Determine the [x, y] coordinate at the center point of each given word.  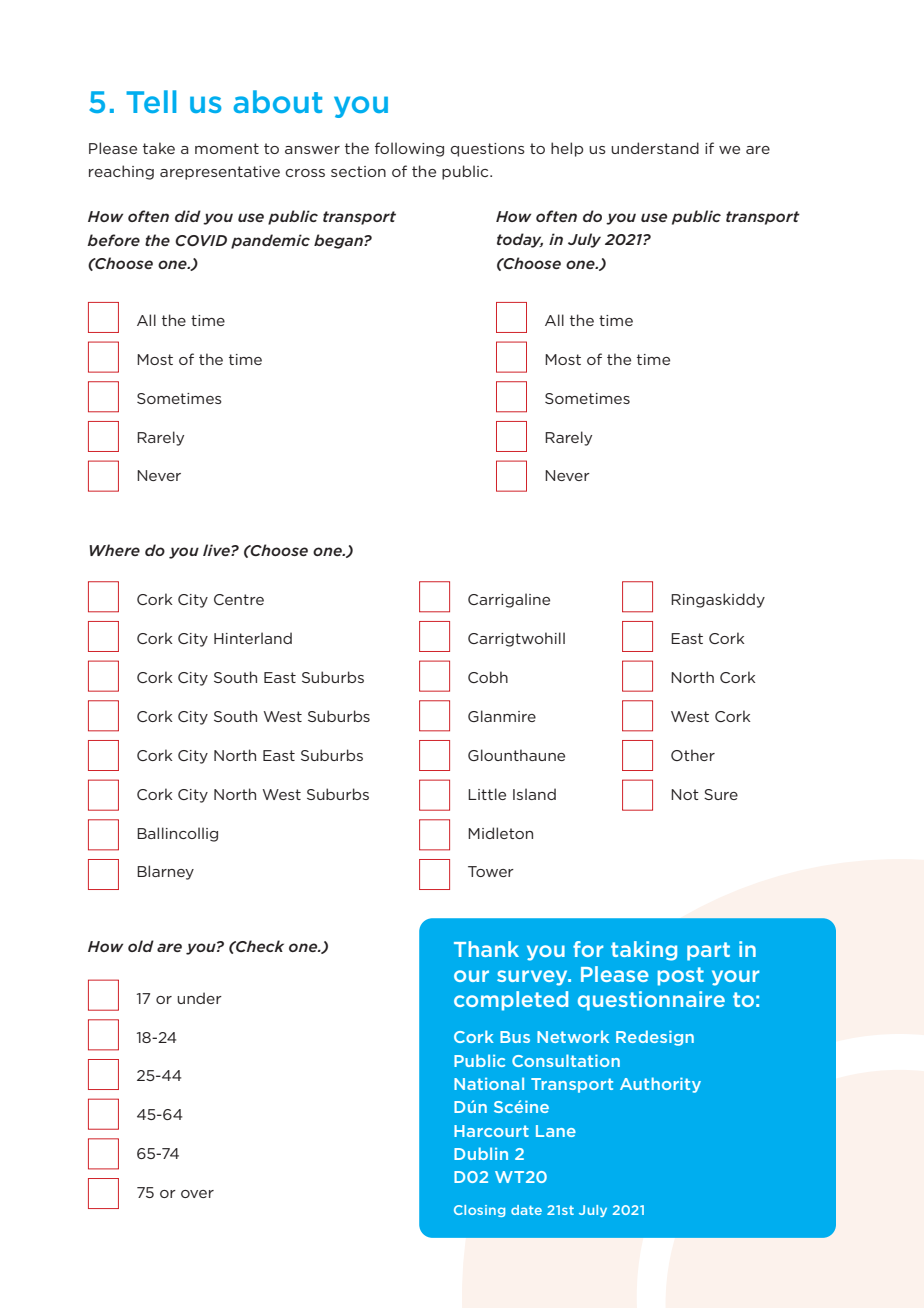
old [141, 946]
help [567, 149]
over [197, 1194]
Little [487, 794]
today [520, 240]
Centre [239, 599]
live [217, 550]
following [409, 149]
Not [685, 794]
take [159, 148]
